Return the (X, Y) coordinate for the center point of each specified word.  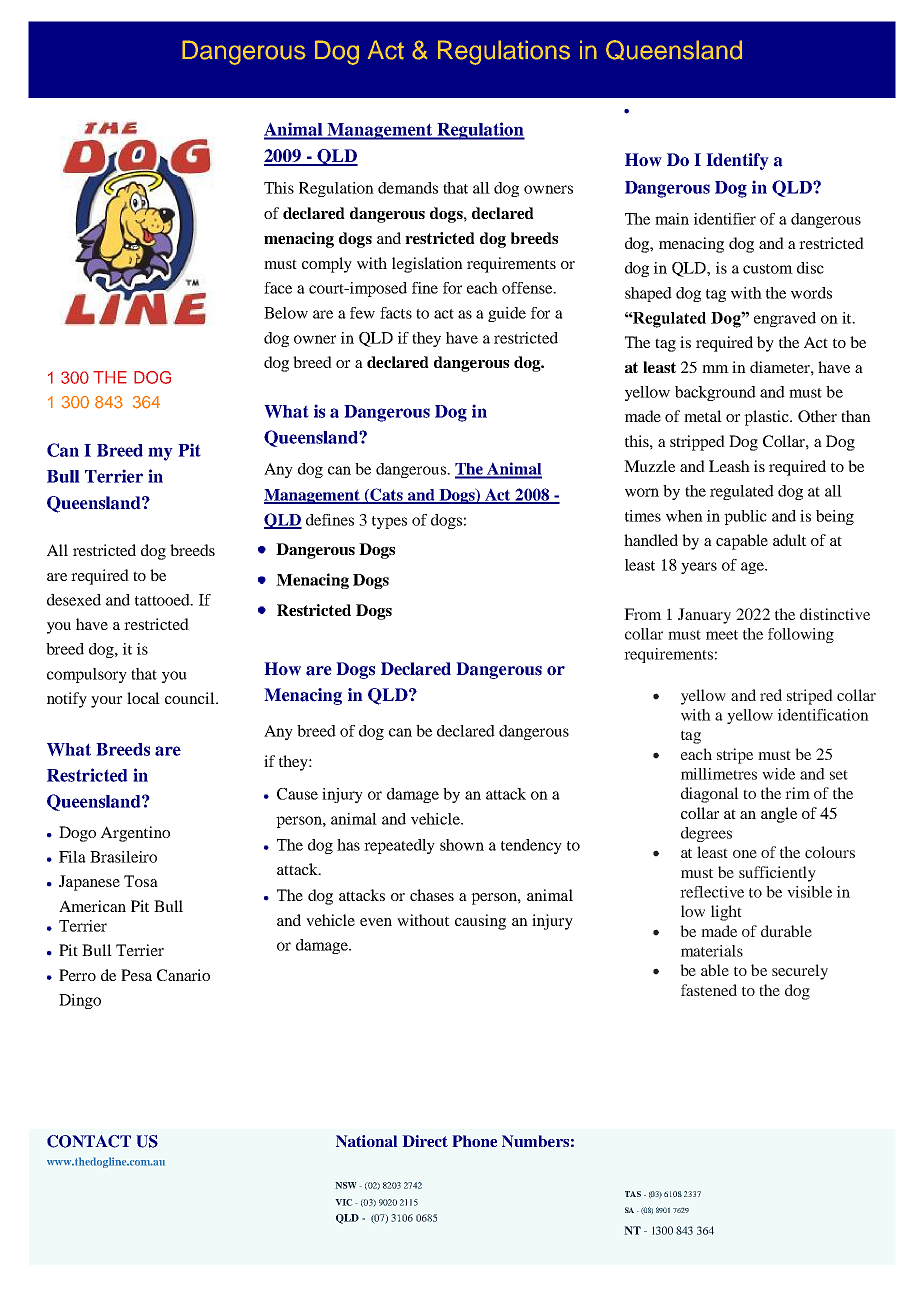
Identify (737, 161)
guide (507, 314)
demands (408, 188)
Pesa (136, 975)
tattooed (163, 600)
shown (462, 845)
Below (286, 313)
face (278, 288)
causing (480, 922)
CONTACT (89, 1141)
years (699, 568)
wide (778, 774)
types (389, 522)
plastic (768, 418)
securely (800, 972)
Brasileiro (123, 857)
